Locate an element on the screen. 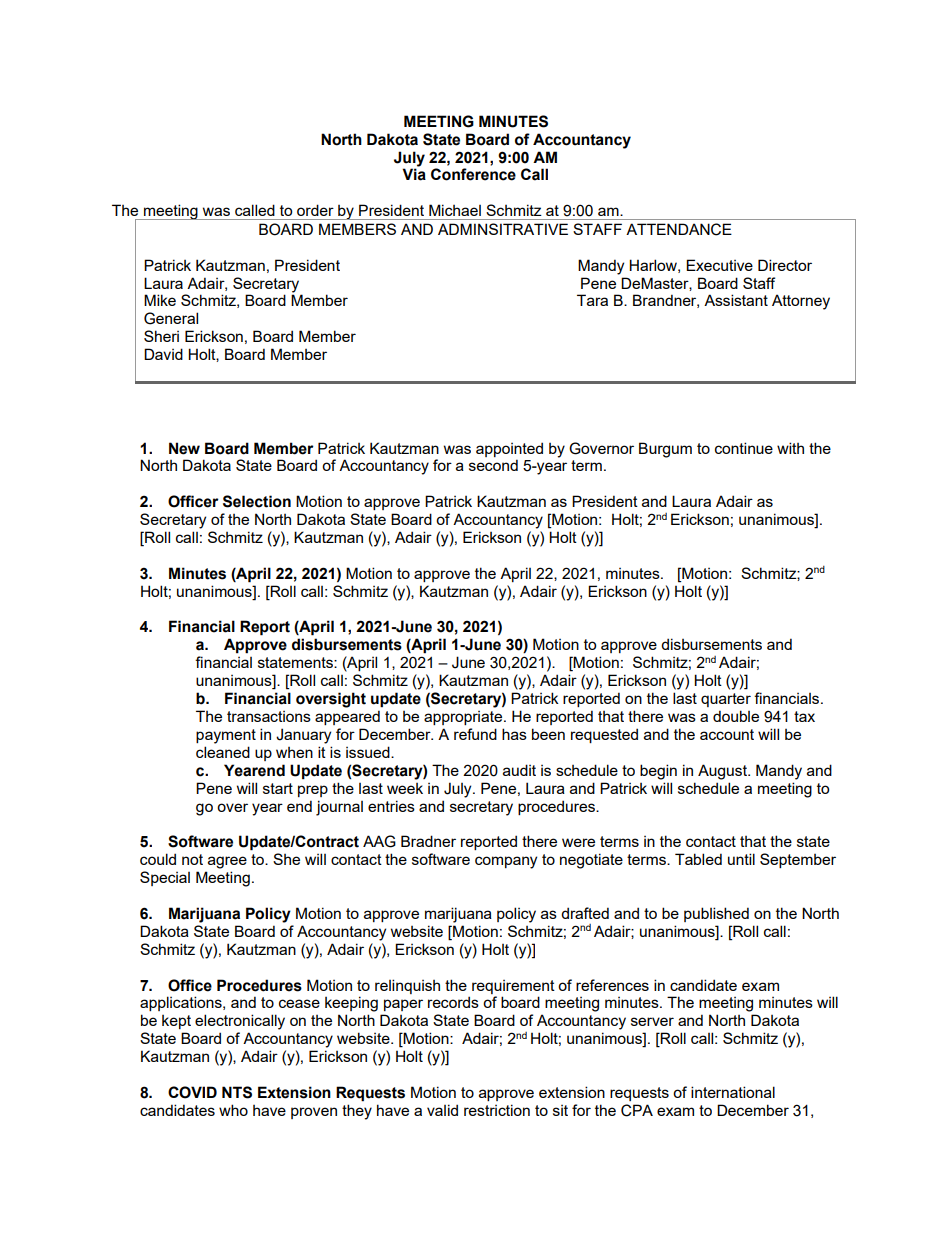 This screenshot has height=1233, width=952. transactions is located at coordinates (269, 716).
